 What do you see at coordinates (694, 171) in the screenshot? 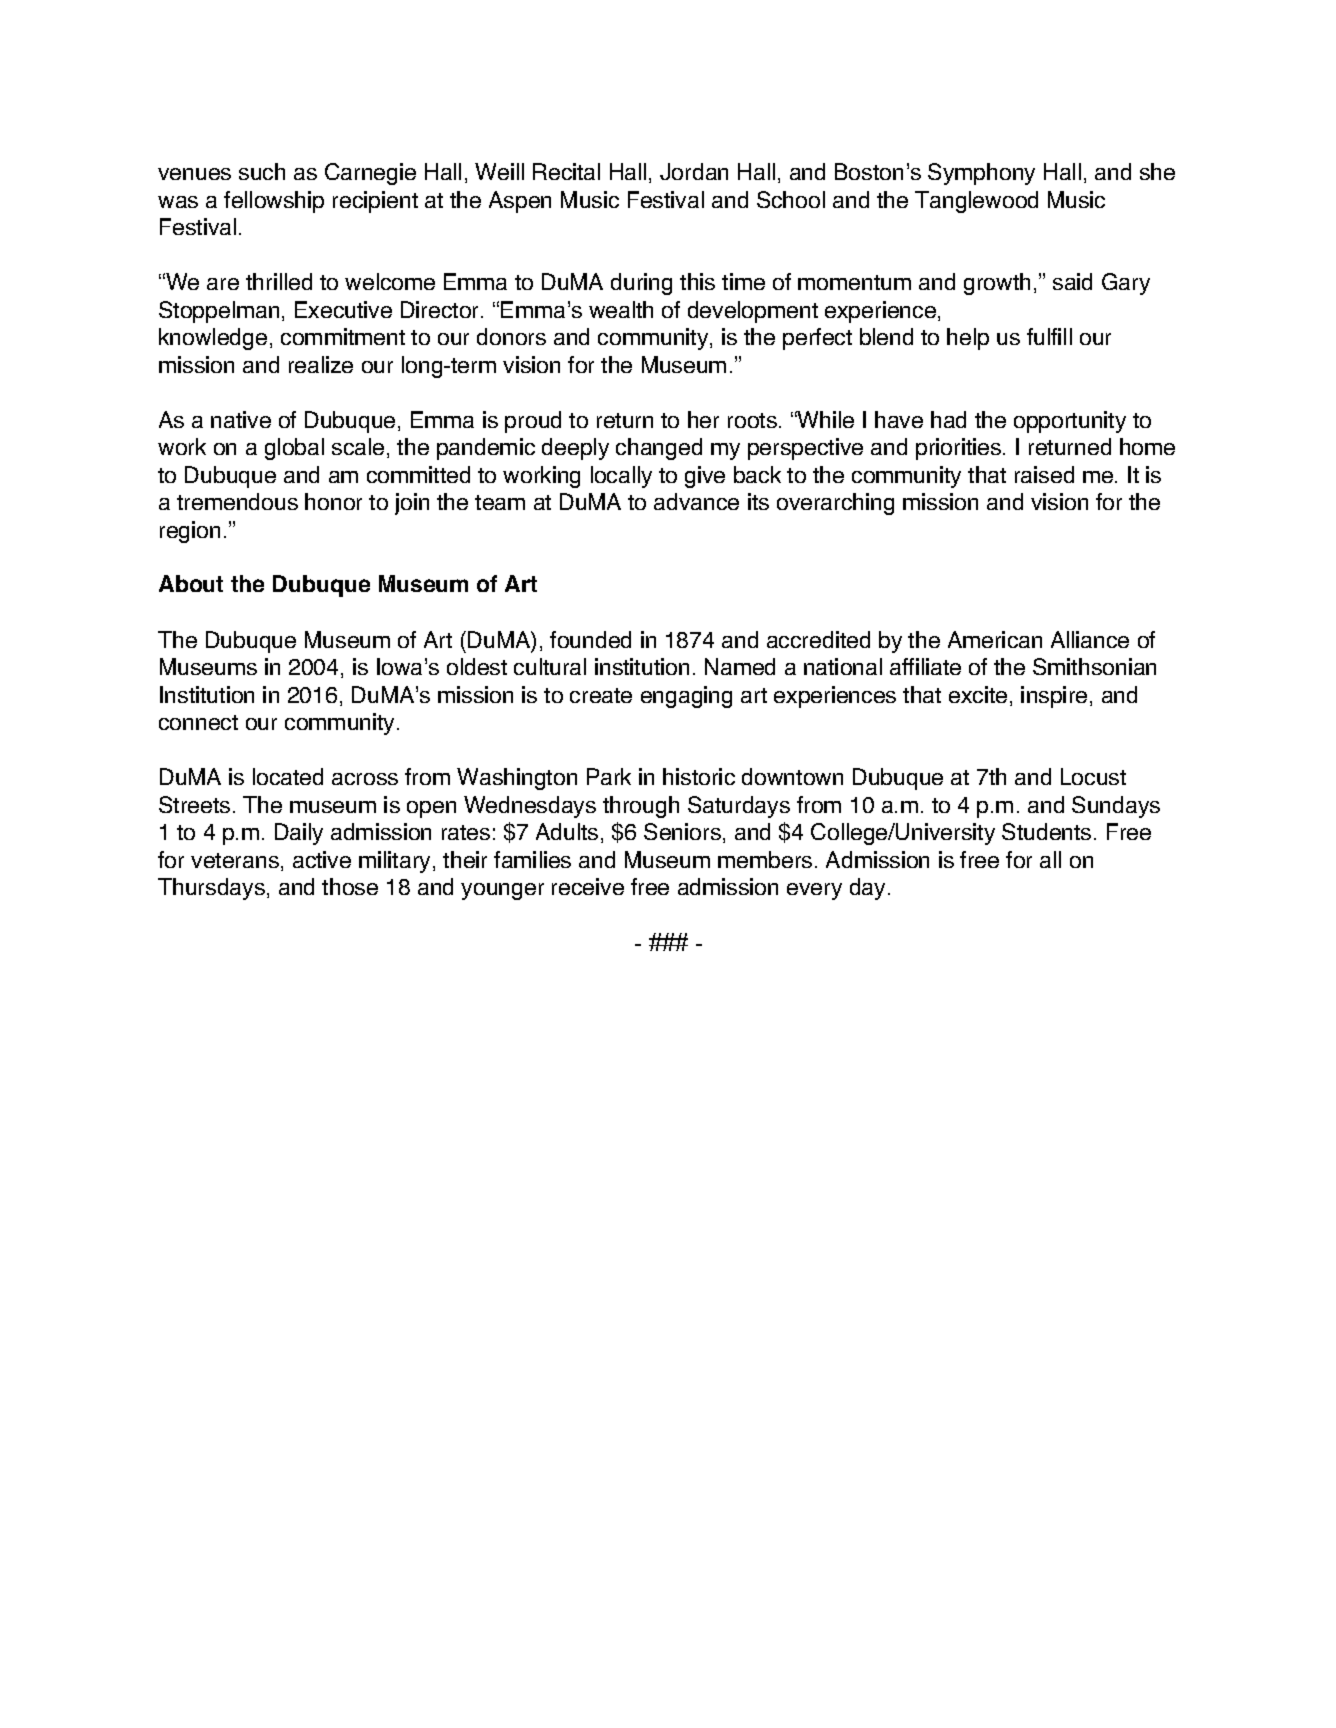
I see `Jordan` at bounding box center [694, 171].
